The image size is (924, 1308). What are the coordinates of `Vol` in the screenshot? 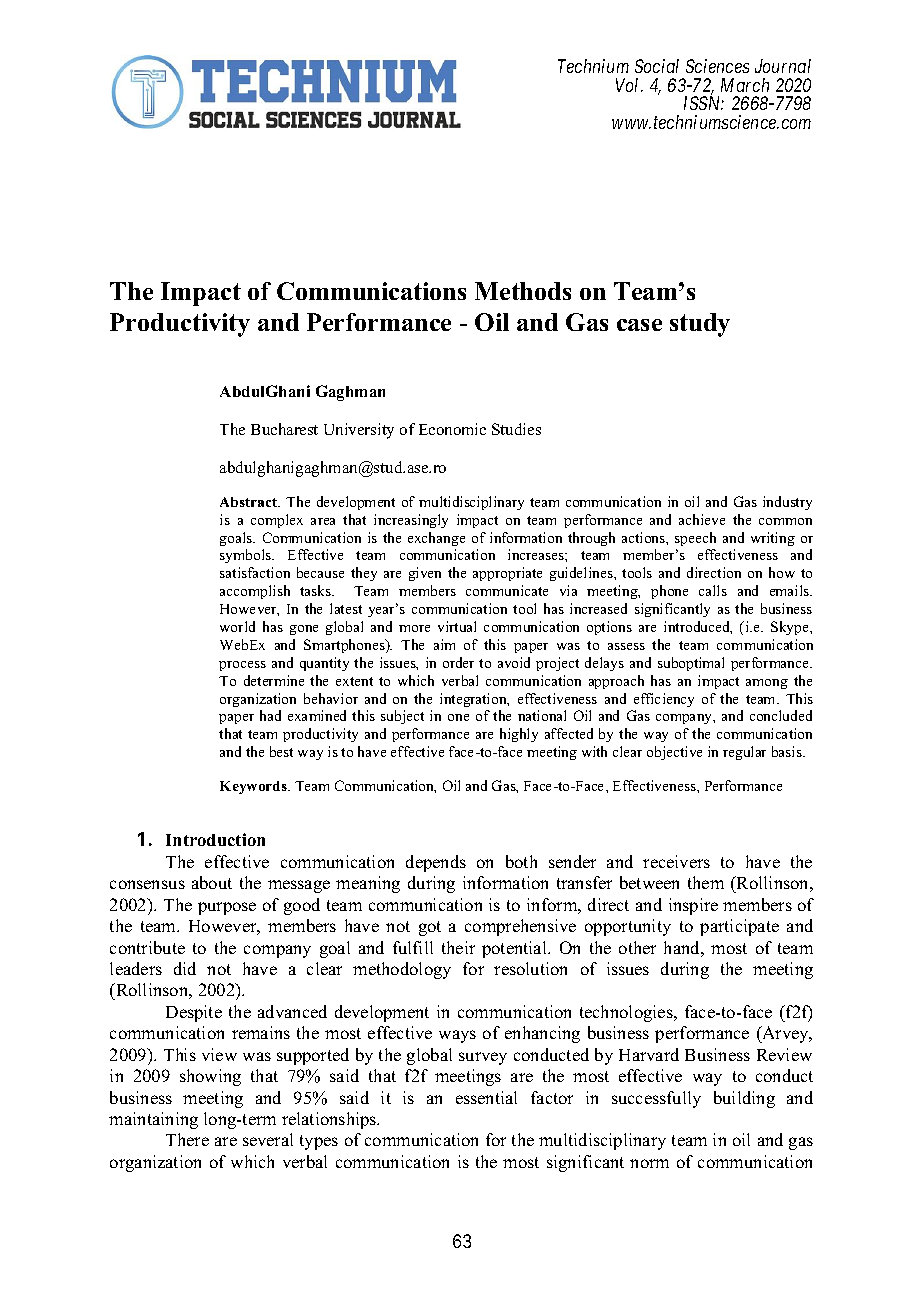 It's located at (629, 85).
